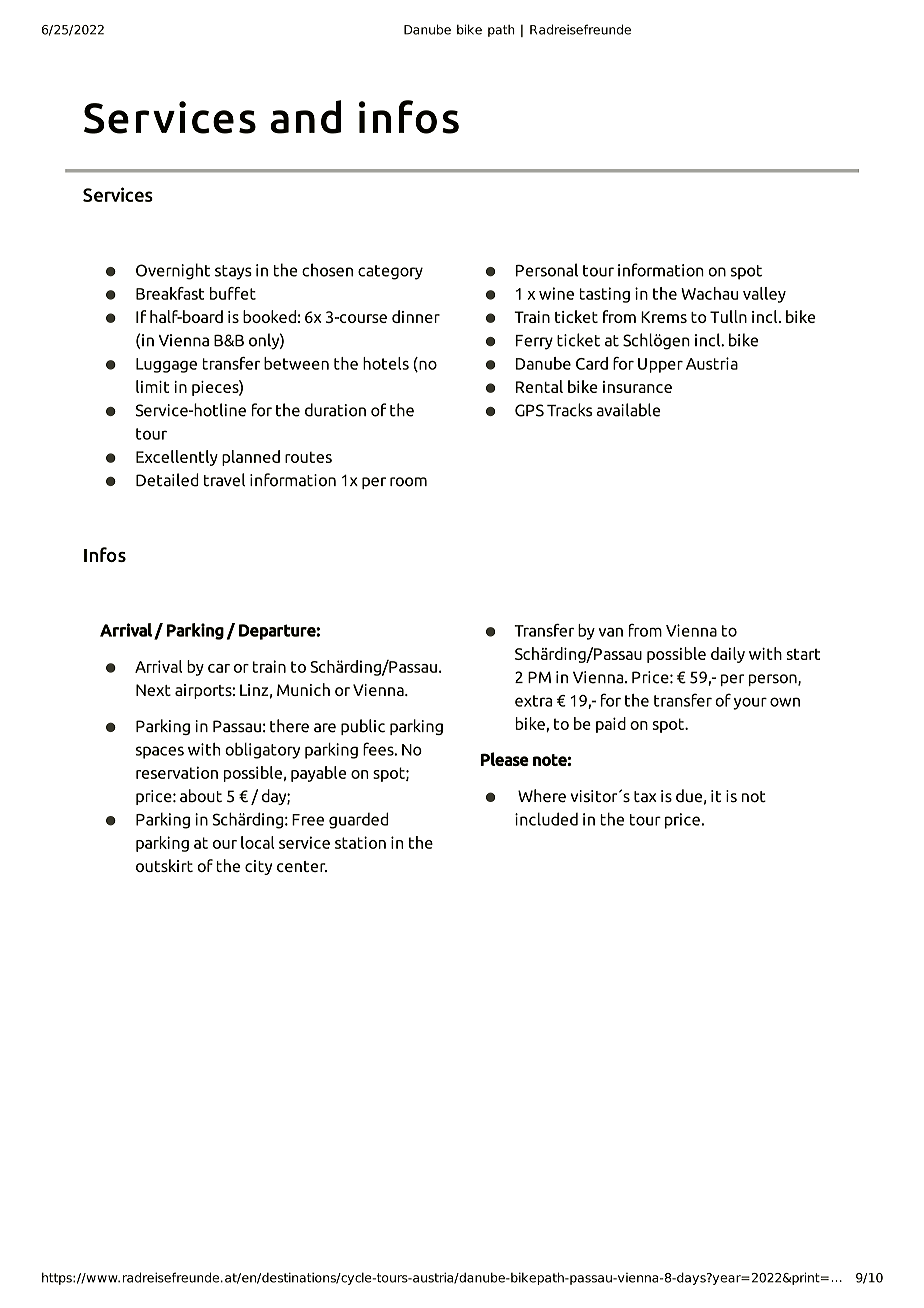  I want to click on dinner, so click(416, 316).
